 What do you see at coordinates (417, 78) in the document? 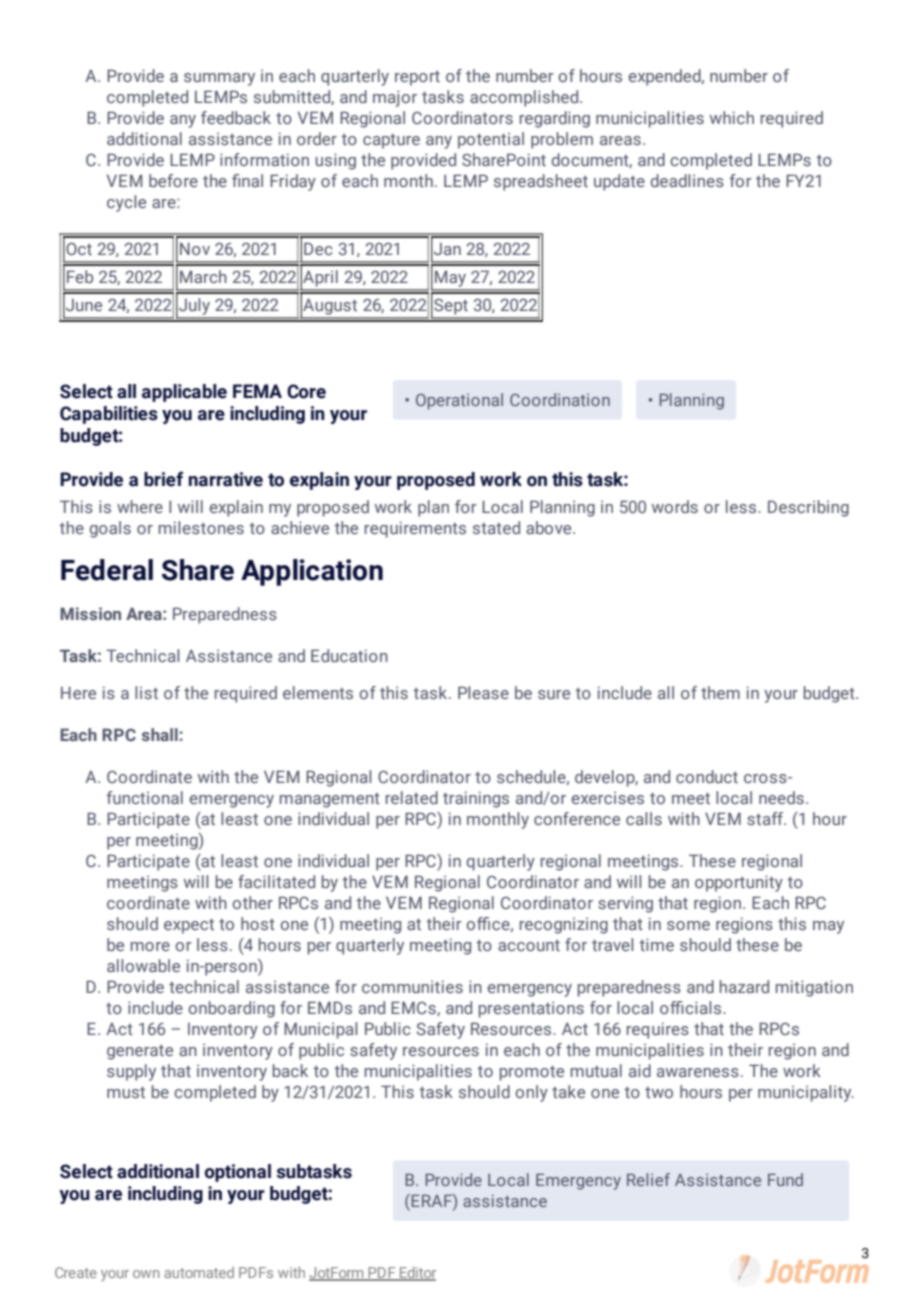
I see `report` at bounding box center [417, 78].
